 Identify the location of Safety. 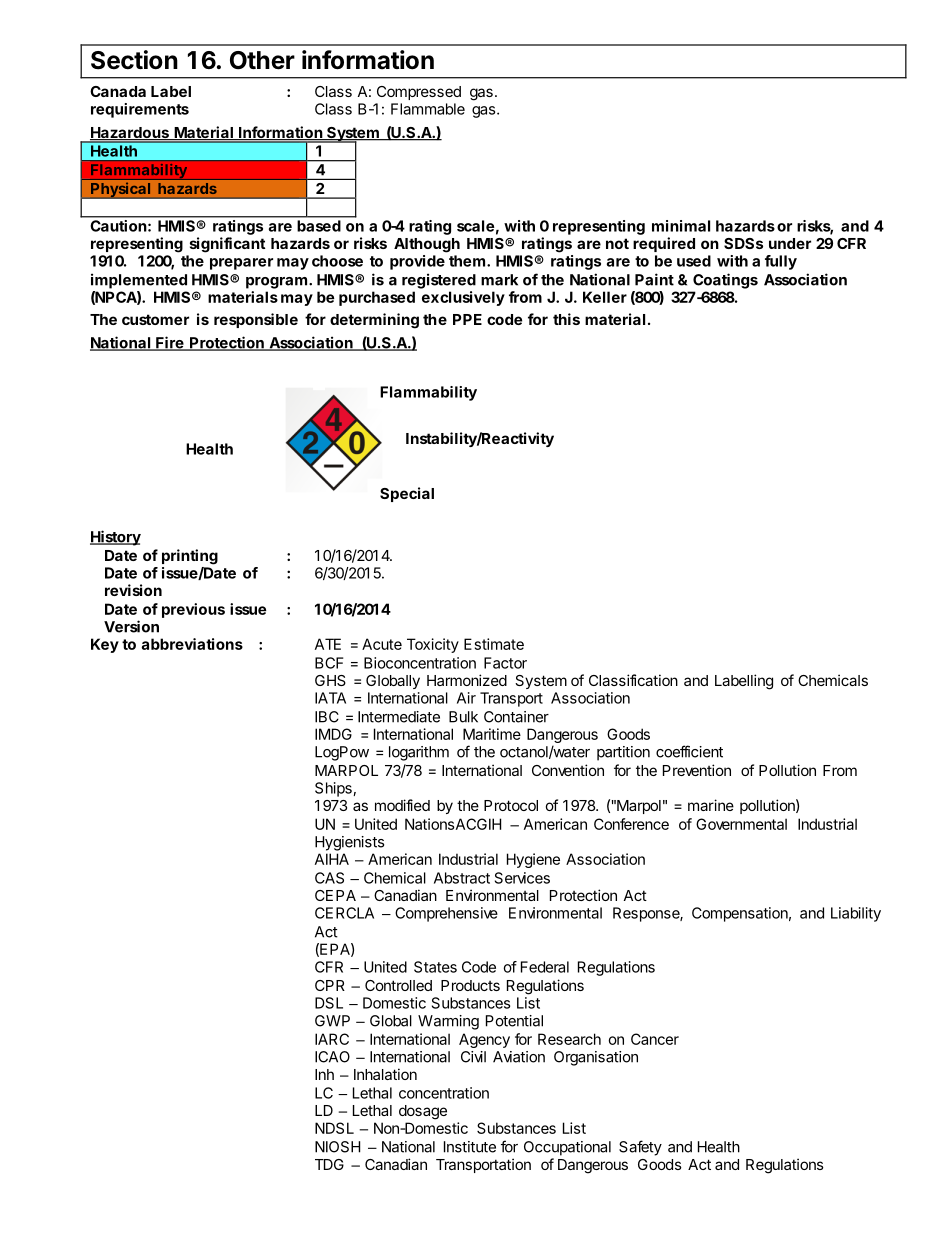
(640, 1148).
